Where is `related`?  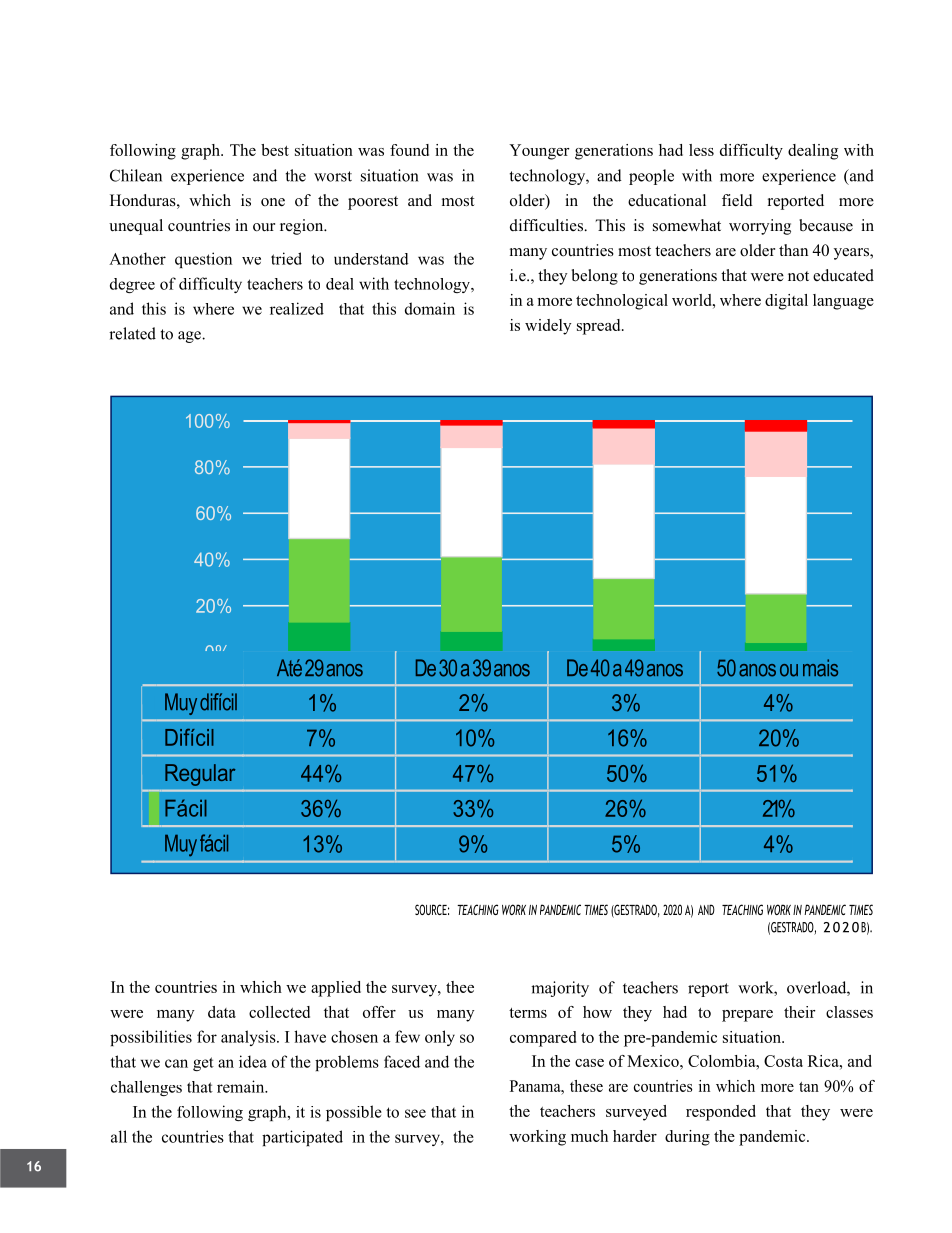
related is located at coordinates (132, 333).
